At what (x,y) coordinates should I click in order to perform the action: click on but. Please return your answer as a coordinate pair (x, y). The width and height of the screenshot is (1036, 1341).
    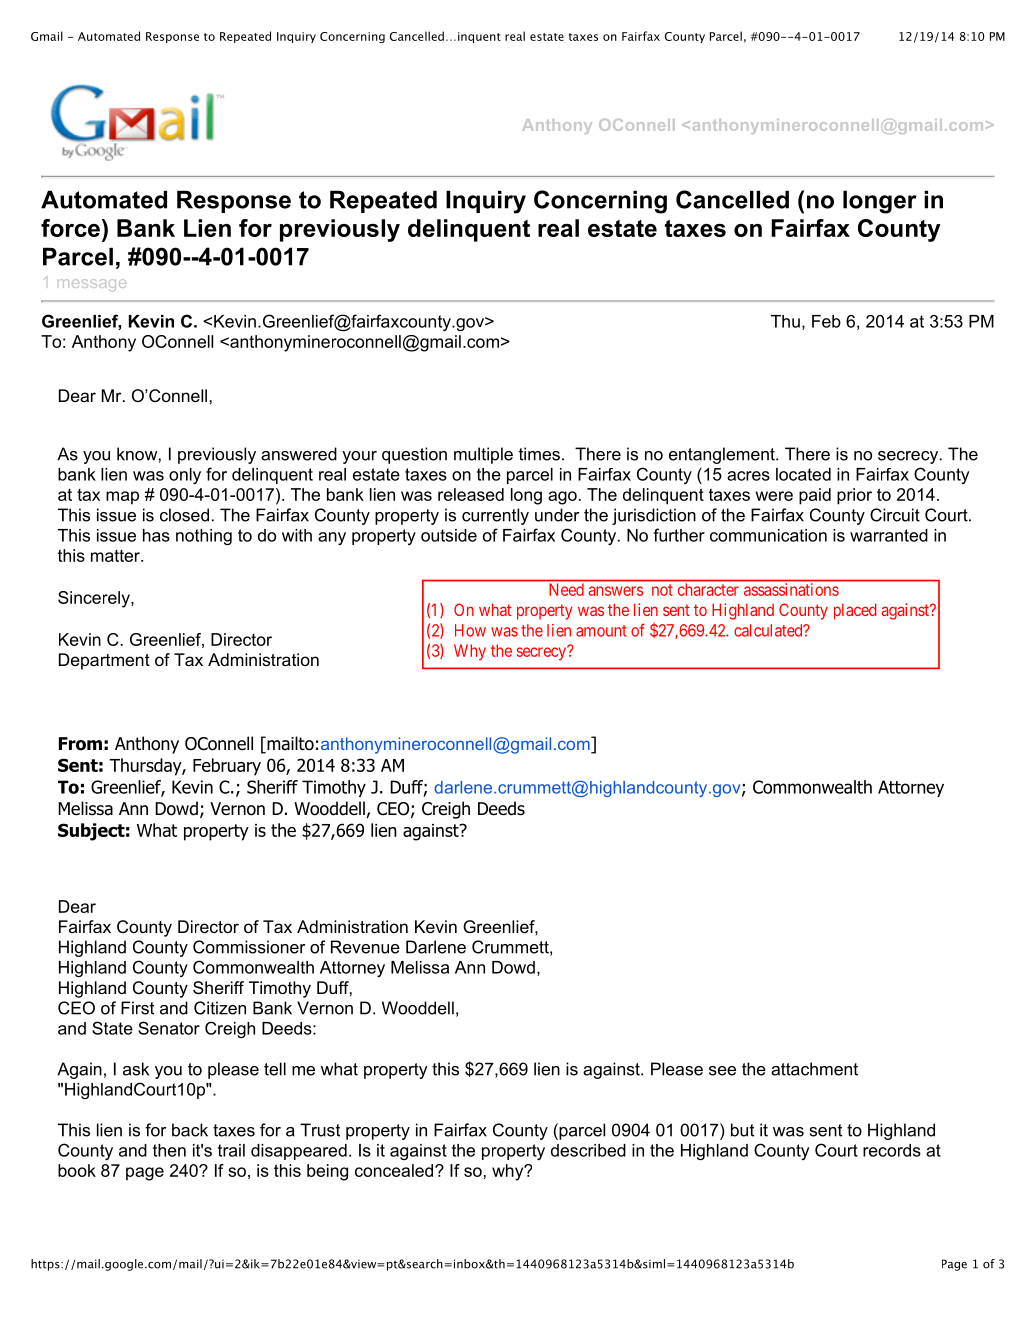
    Looking at the image, I should click on (742, 1130).
